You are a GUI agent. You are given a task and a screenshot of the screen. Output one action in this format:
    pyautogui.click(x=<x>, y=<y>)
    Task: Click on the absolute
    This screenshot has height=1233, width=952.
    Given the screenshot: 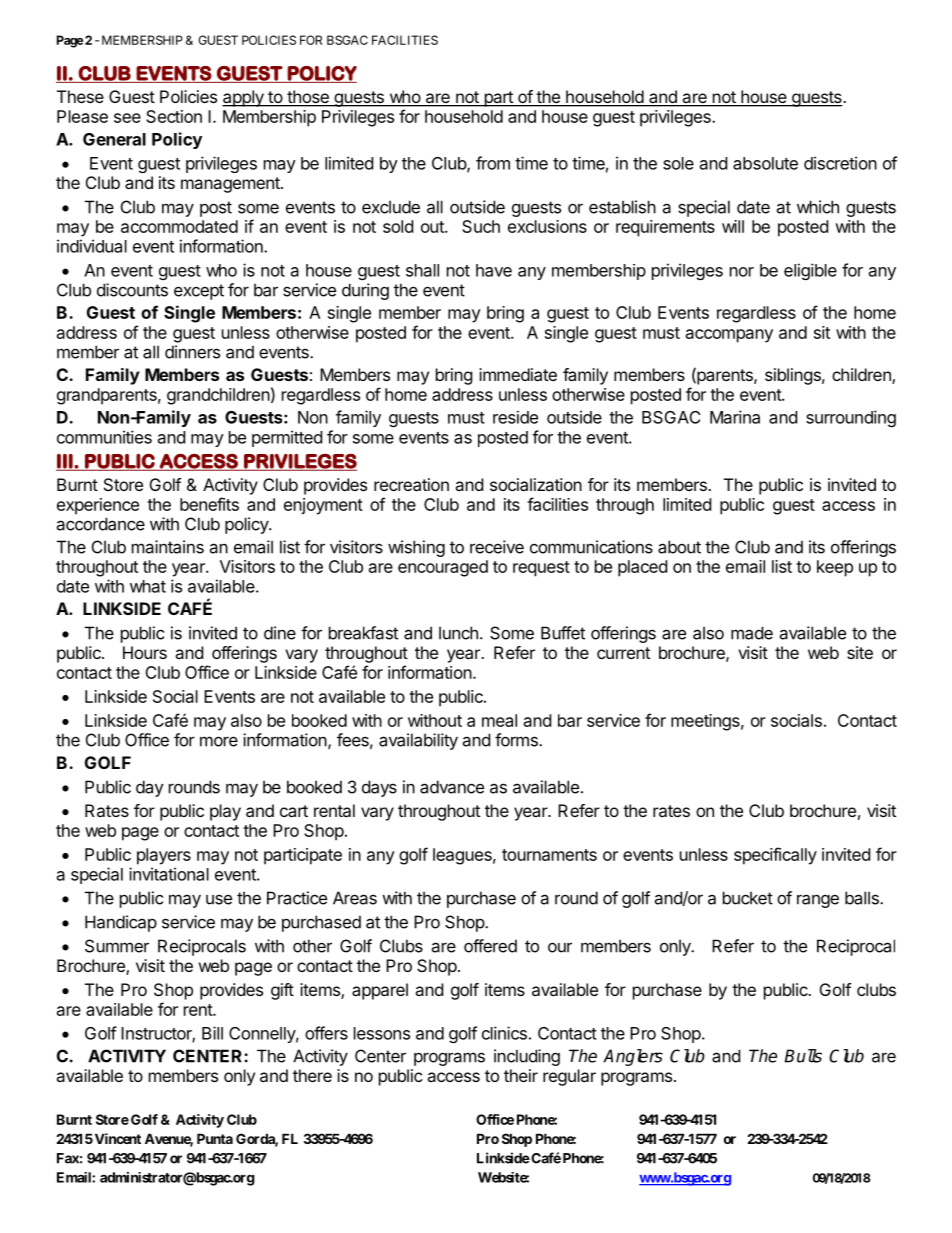 What is the action you would take?
    pyautogui.click(x=765, y=163)
